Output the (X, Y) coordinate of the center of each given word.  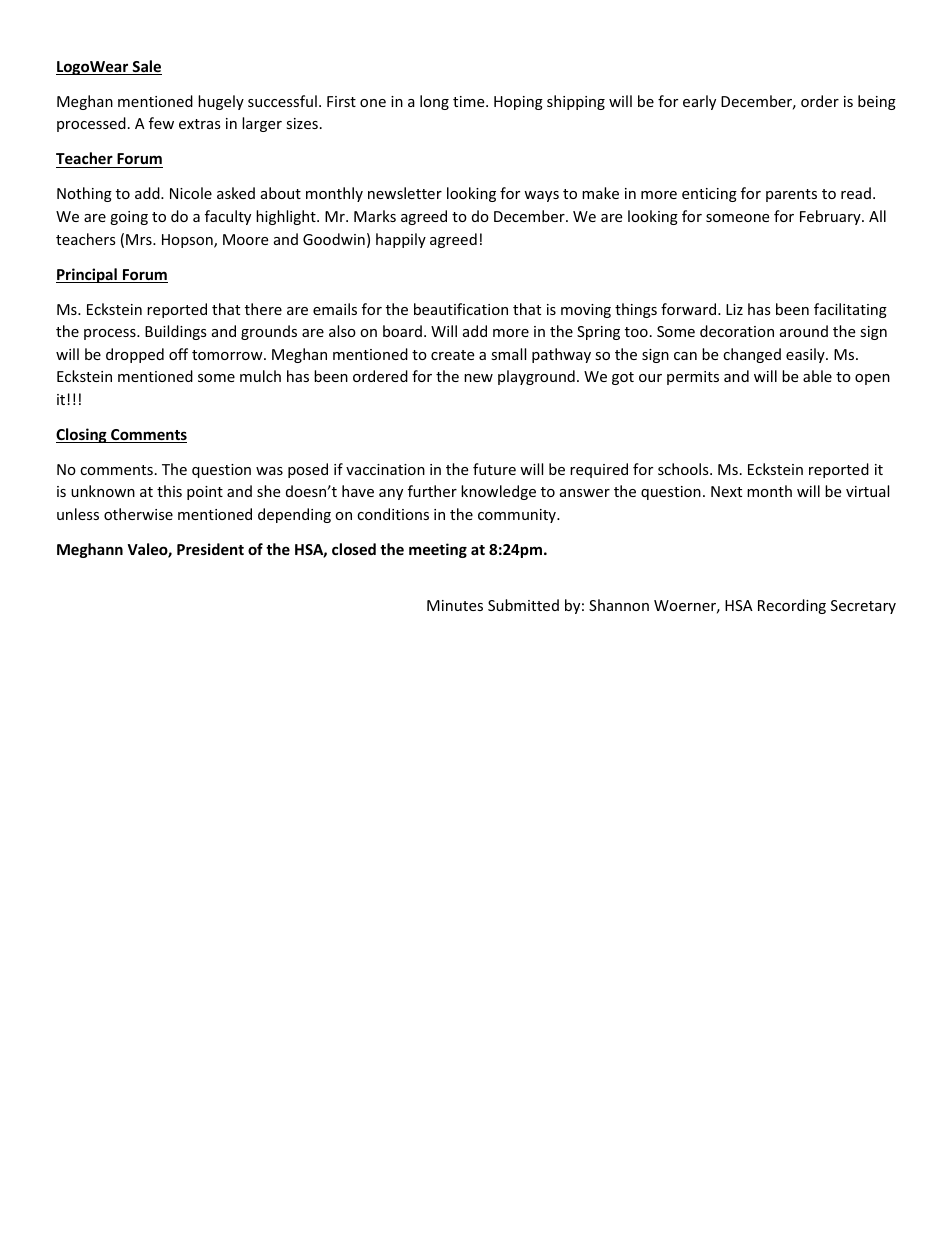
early (699, 102)
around (804, 331)
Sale (146, 67)
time (470, 101)
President (210, 549)
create (452, 355)
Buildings (176, 332)
